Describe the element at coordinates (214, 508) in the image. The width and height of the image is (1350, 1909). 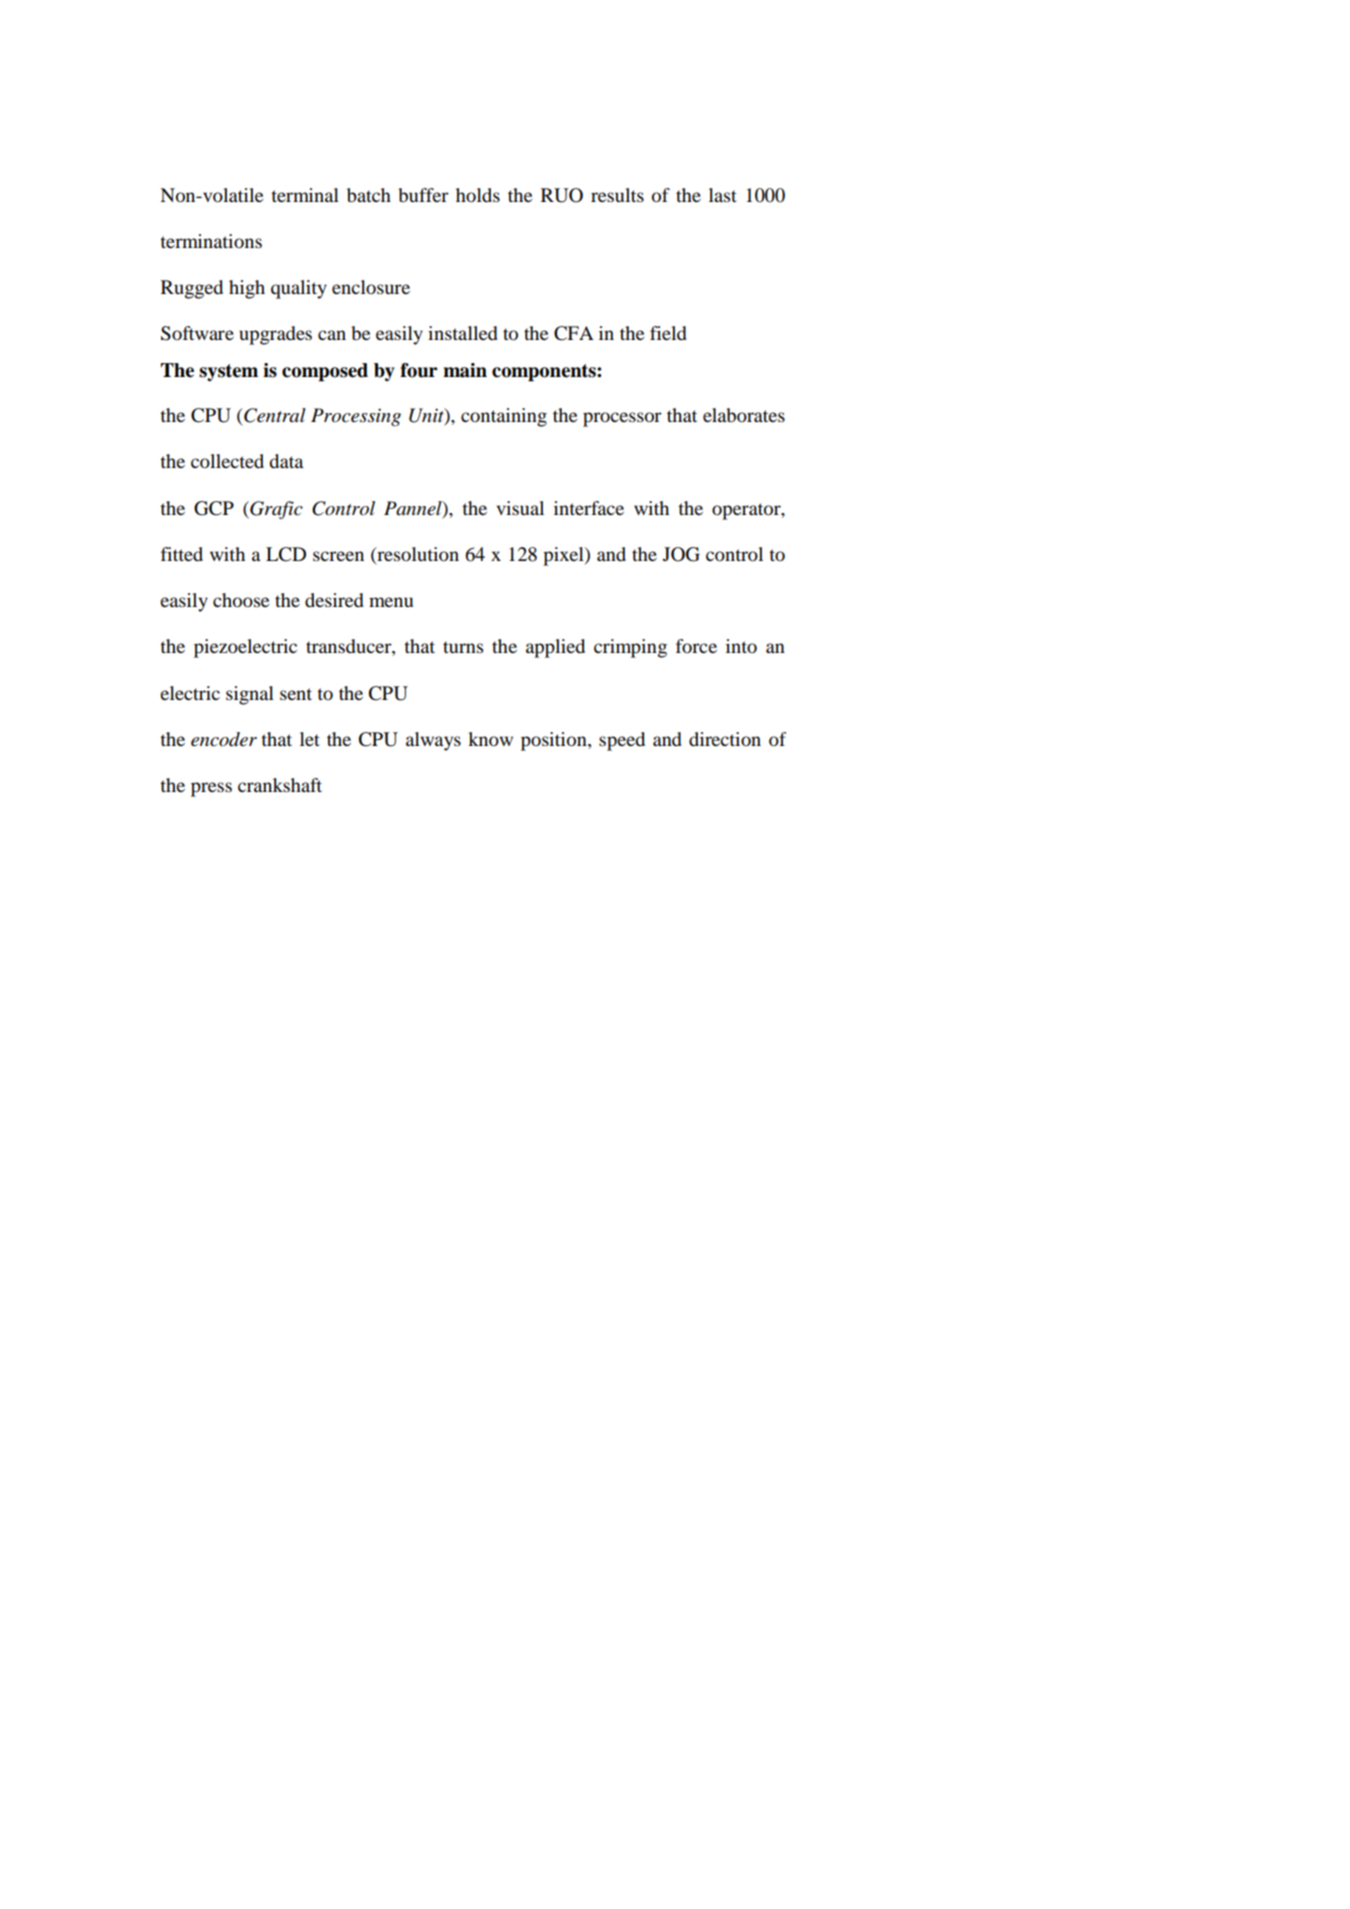
I see `GCP` at that location.
